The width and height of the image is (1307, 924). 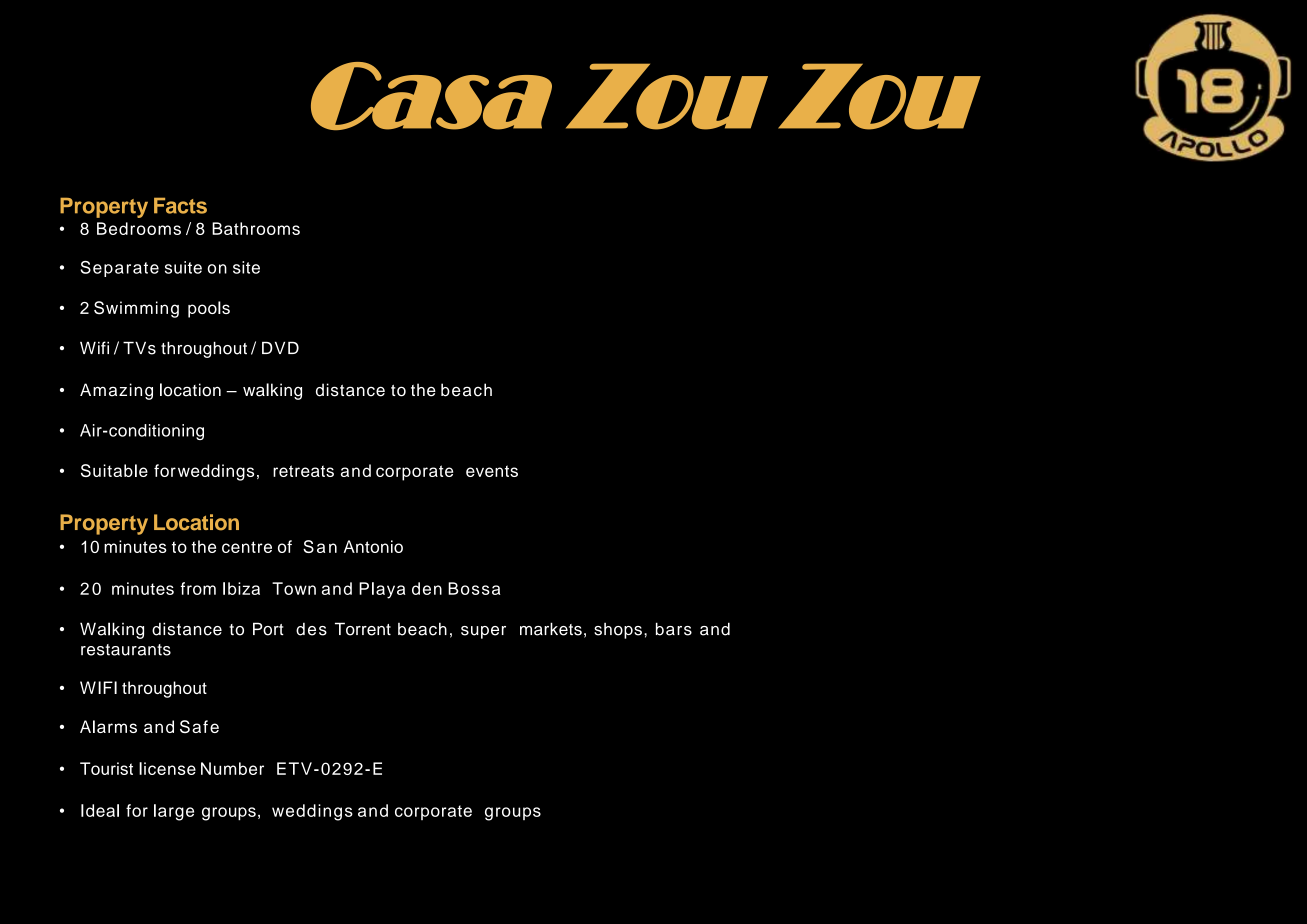 I want to click on large, so click(x=174, y=812).
